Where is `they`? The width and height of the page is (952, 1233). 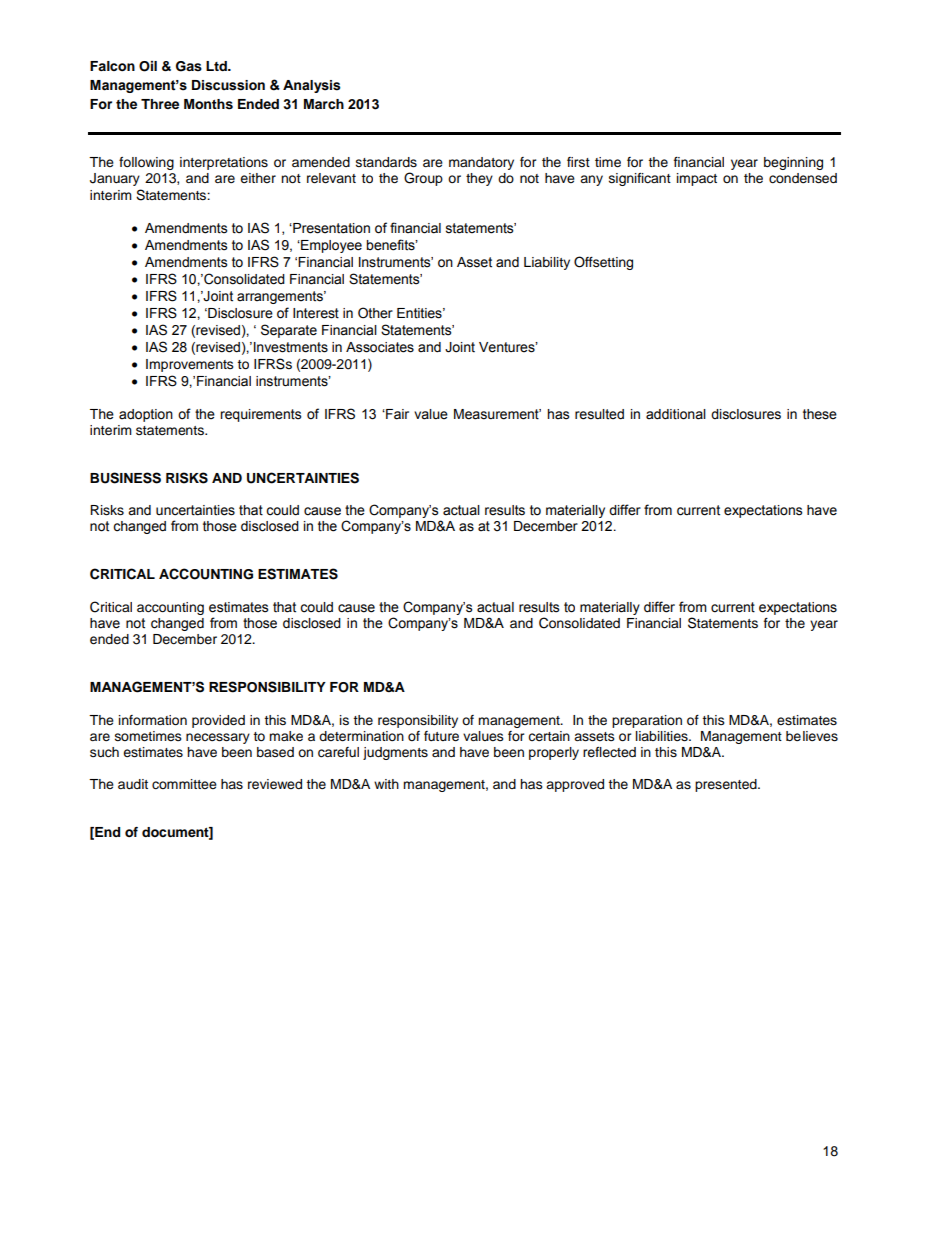
they is located at coordinates (479, 179).
